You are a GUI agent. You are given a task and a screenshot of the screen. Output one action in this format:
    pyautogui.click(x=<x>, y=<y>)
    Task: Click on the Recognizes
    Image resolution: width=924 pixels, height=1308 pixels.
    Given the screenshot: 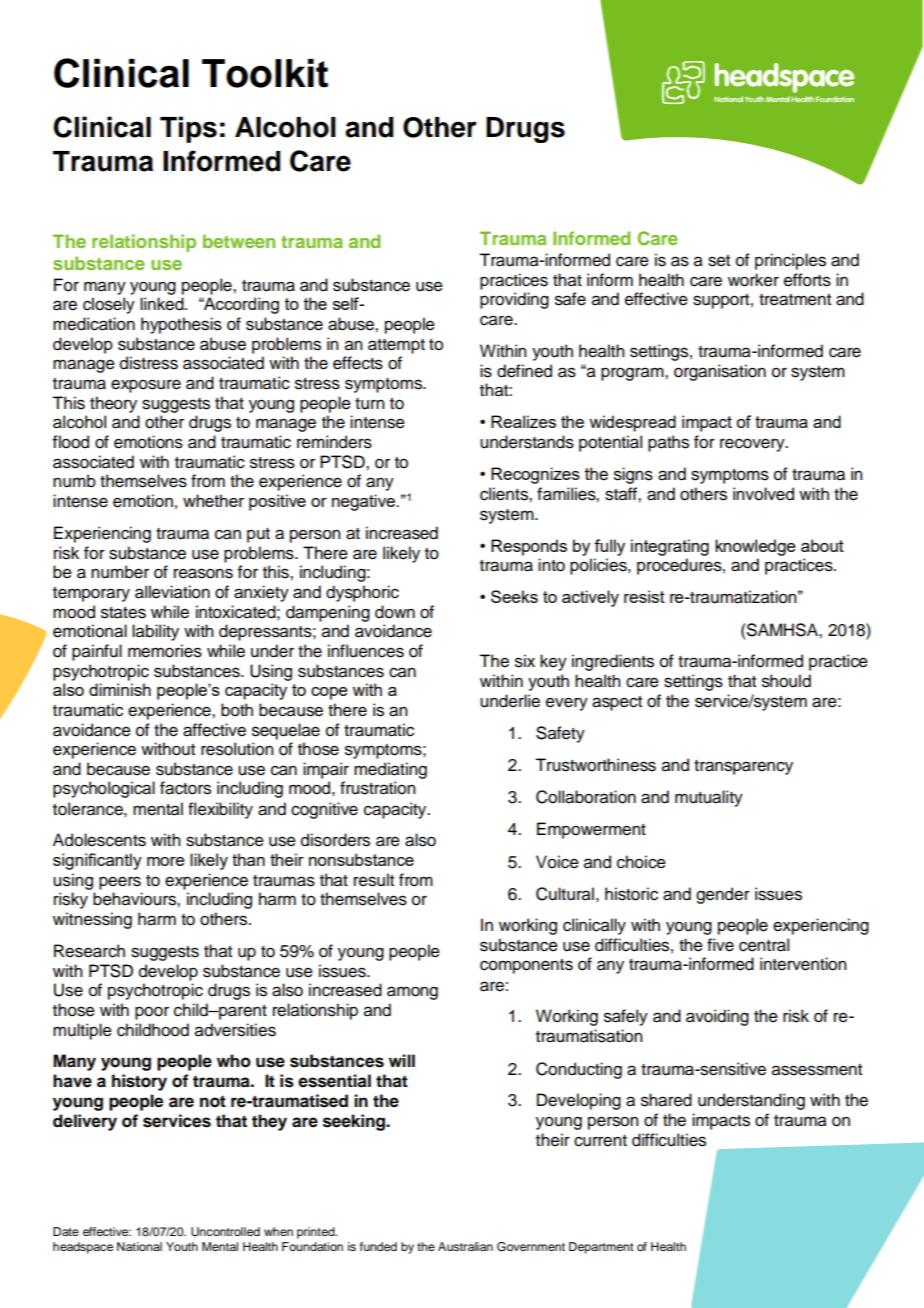 What is the action you would take?
    pyautogui.click(x=535, y=475)
